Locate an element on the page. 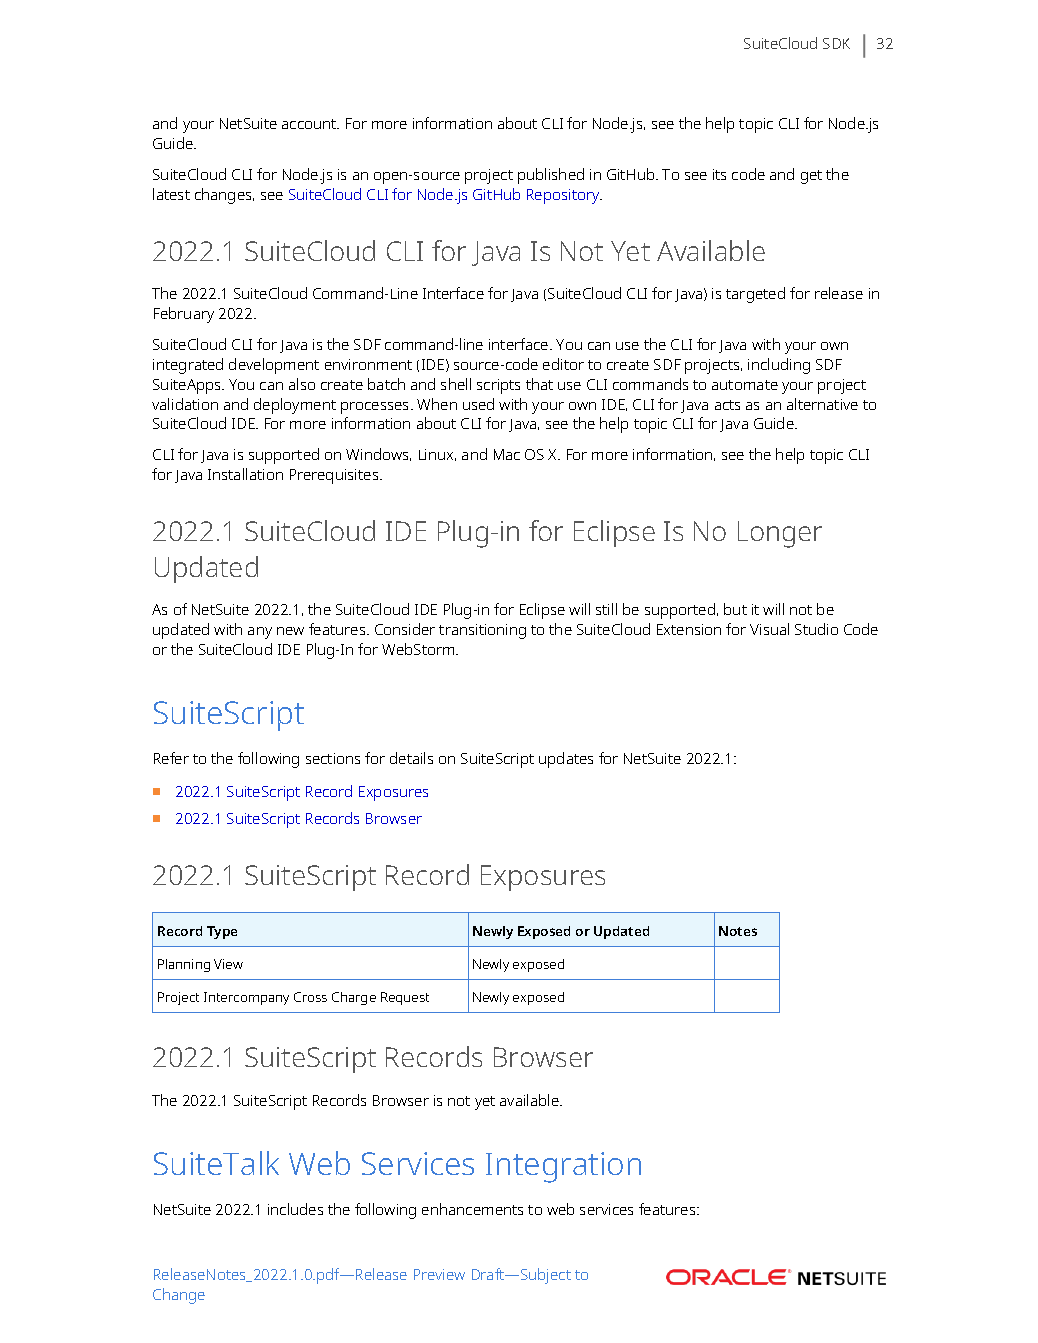  includes is located at coordinates (295, 1209).
